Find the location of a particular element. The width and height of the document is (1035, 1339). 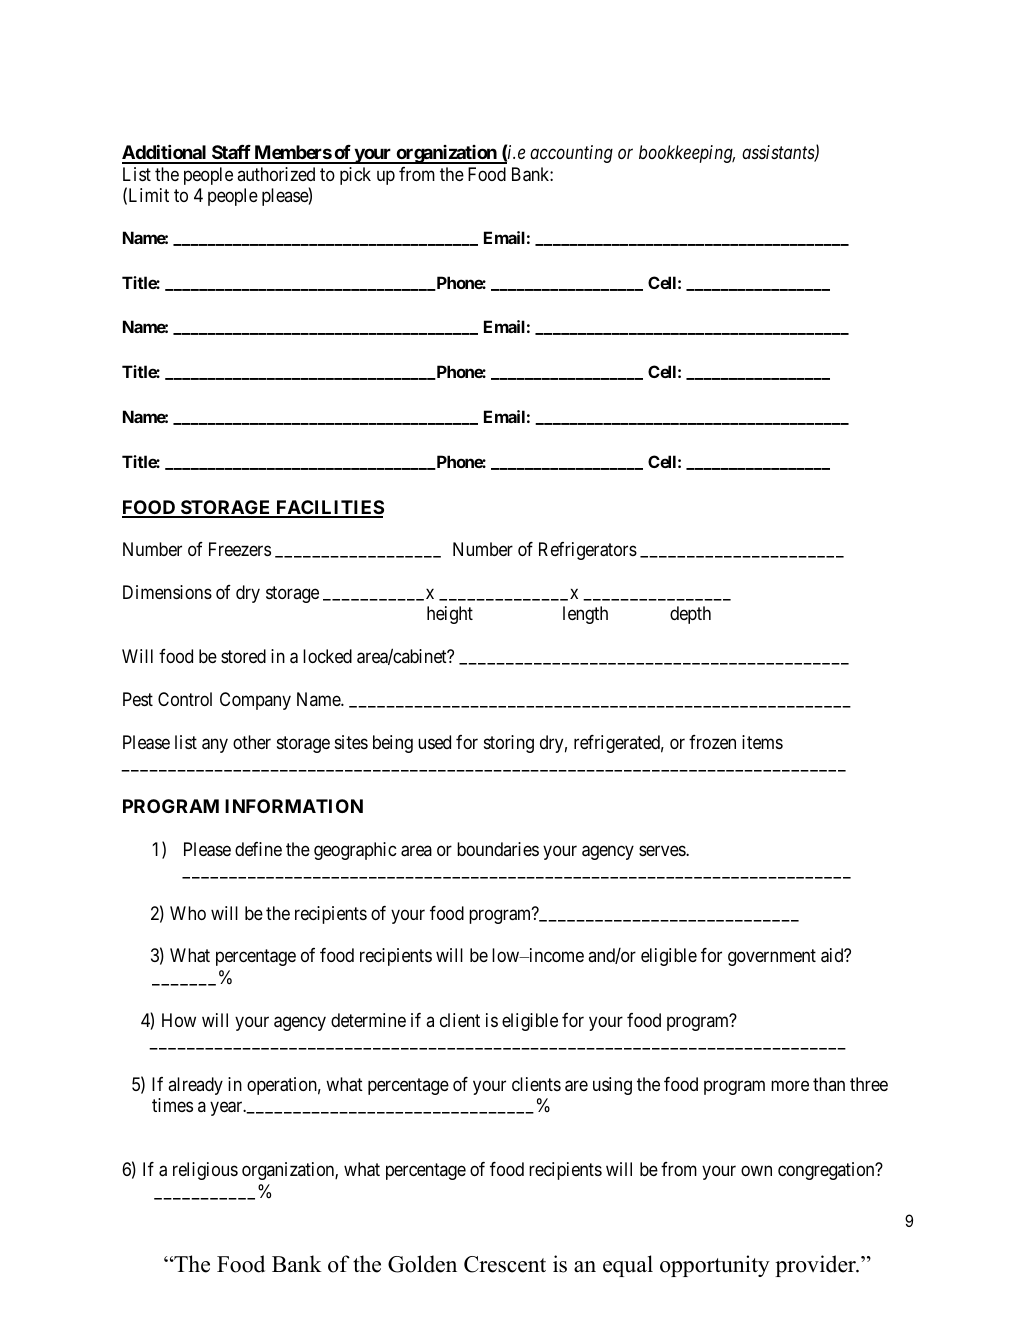

How is located at coordinates (179, 1020).
